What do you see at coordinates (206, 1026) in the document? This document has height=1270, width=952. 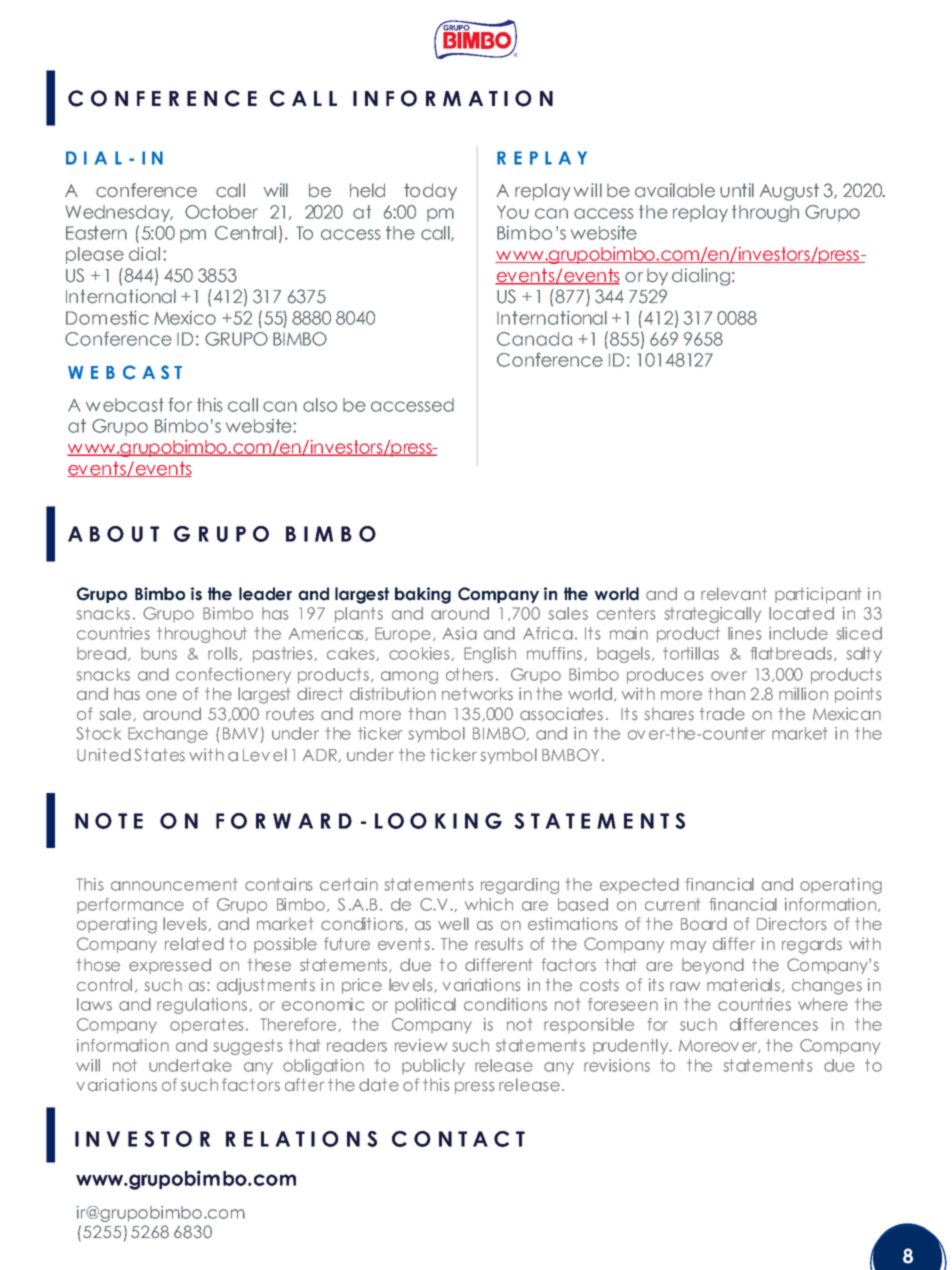 I see `operates` at bounding box center [206, 1026].
